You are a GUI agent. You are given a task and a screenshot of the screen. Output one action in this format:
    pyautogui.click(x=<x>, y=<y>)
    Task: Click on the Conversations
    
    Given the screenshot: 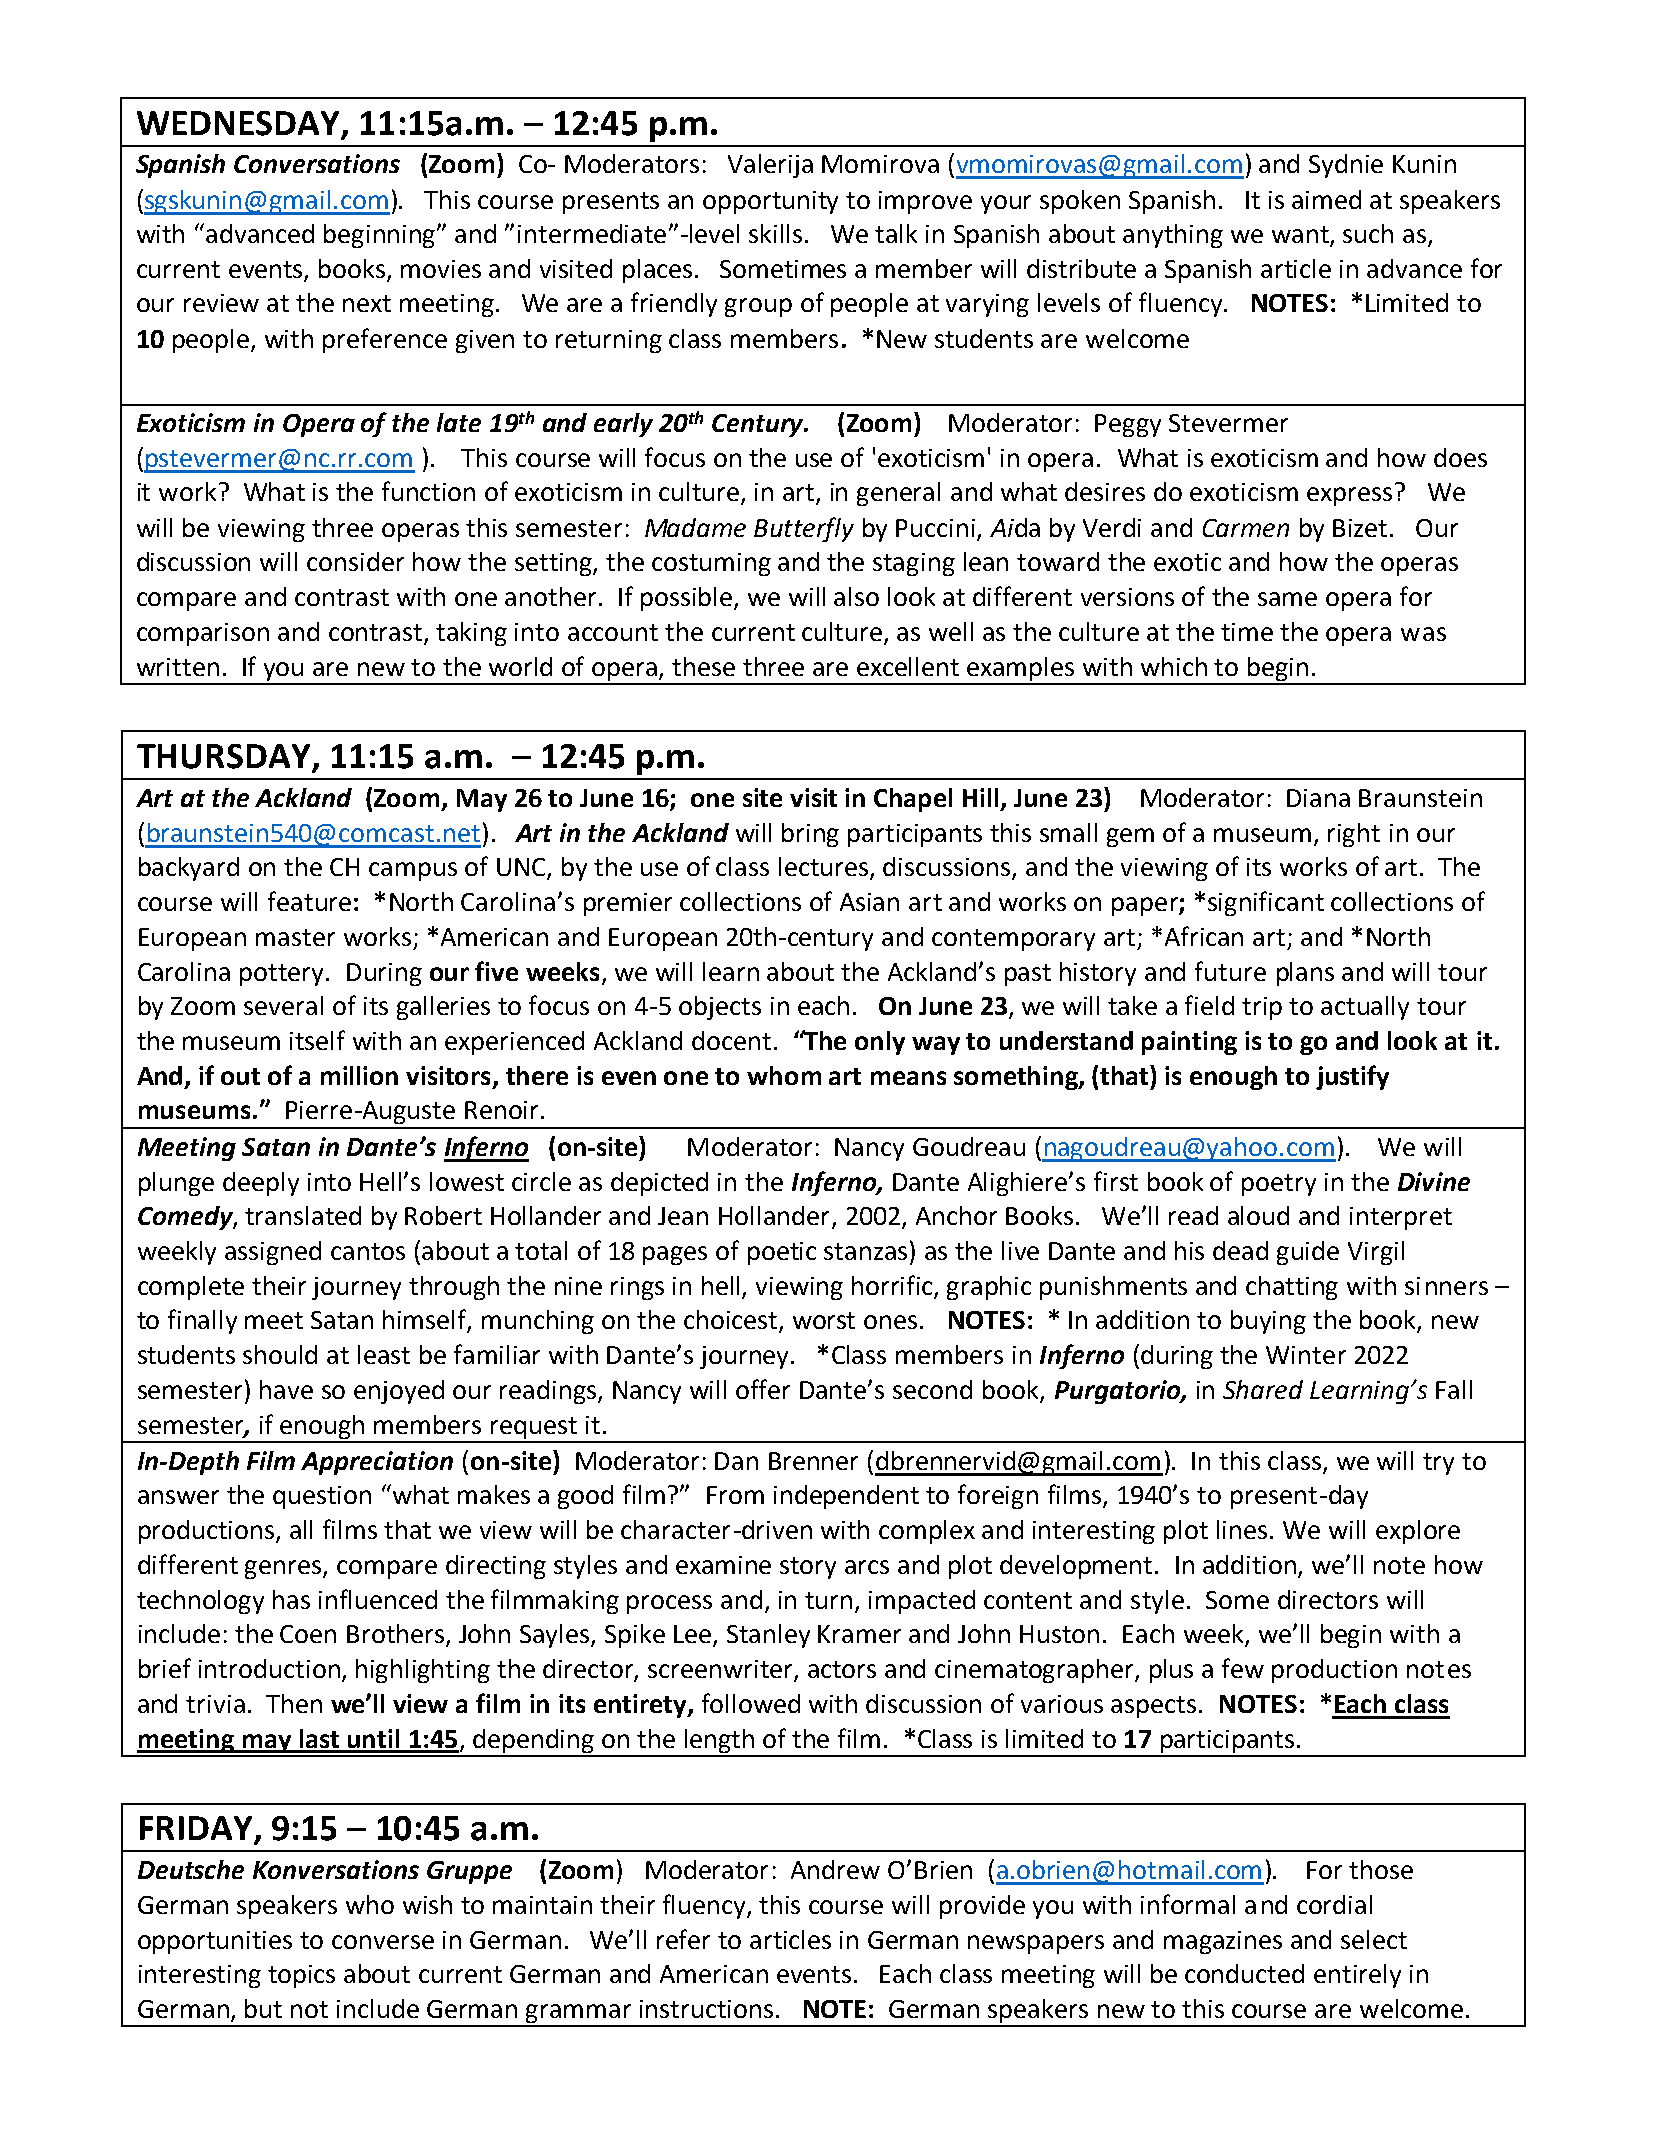 What is the action you would take?
    pyautogui.click(x=317, y=163)
